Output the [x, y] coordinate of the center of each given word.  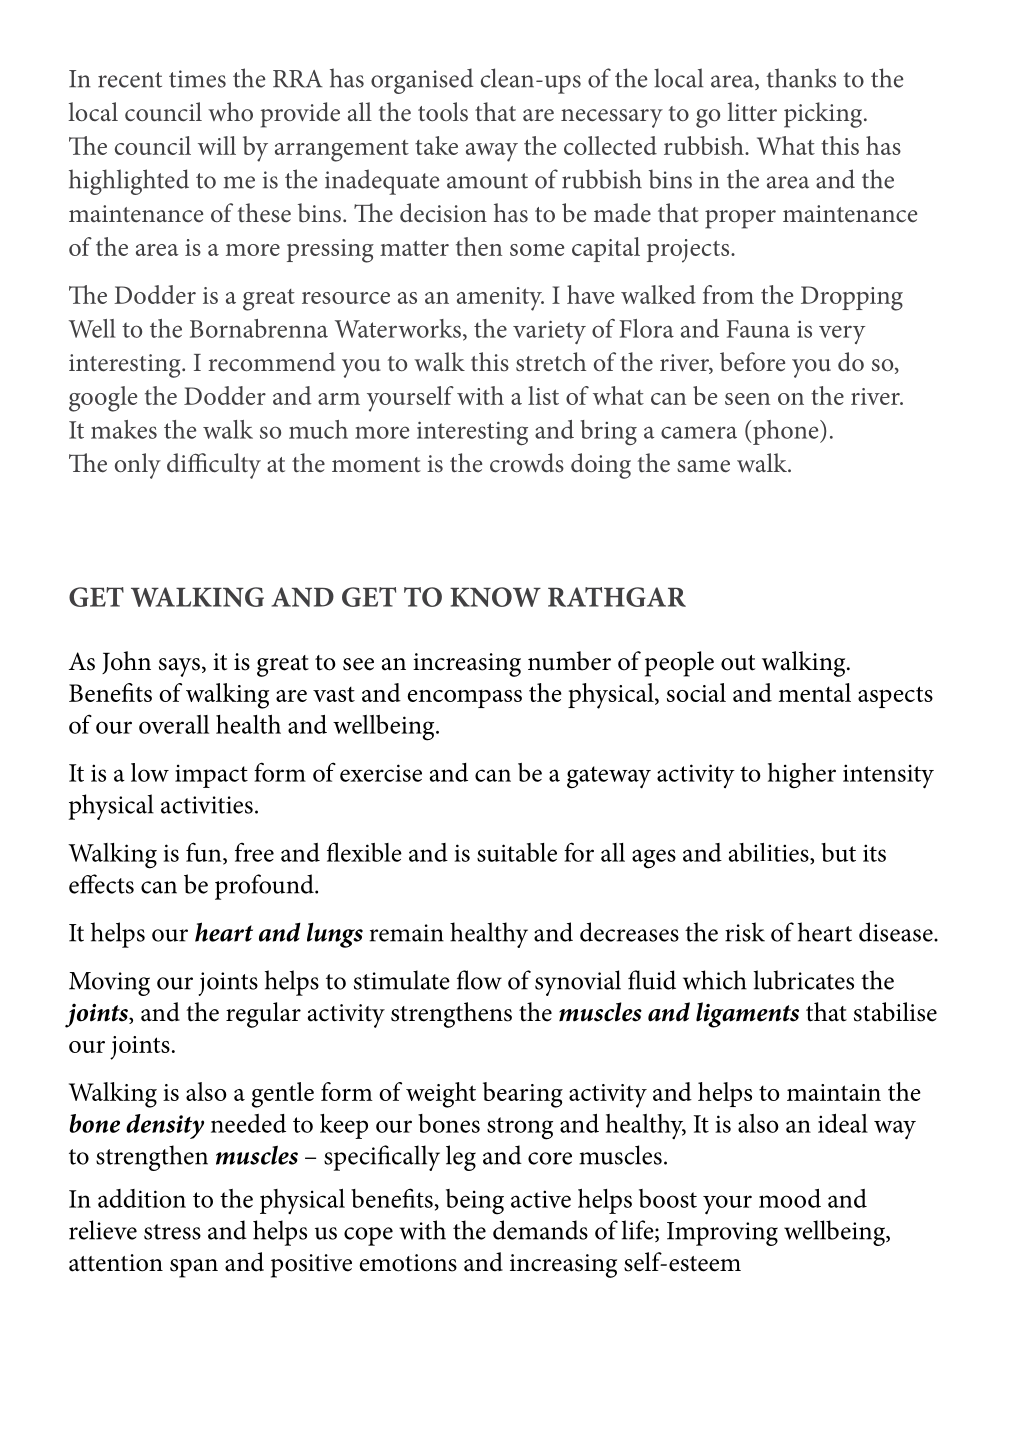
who [230, 112]
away [492, 152]
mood [790, 1198]
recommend [271, 362]
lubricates [804, 980]
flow [479, 980]
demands [540, 1230]
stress [172, 1232]
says [179, 667]
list [543, 395]
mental [814, 692]
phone [787, 432]
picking [824, 115]
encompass [464, 699]
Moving [109, 984]
